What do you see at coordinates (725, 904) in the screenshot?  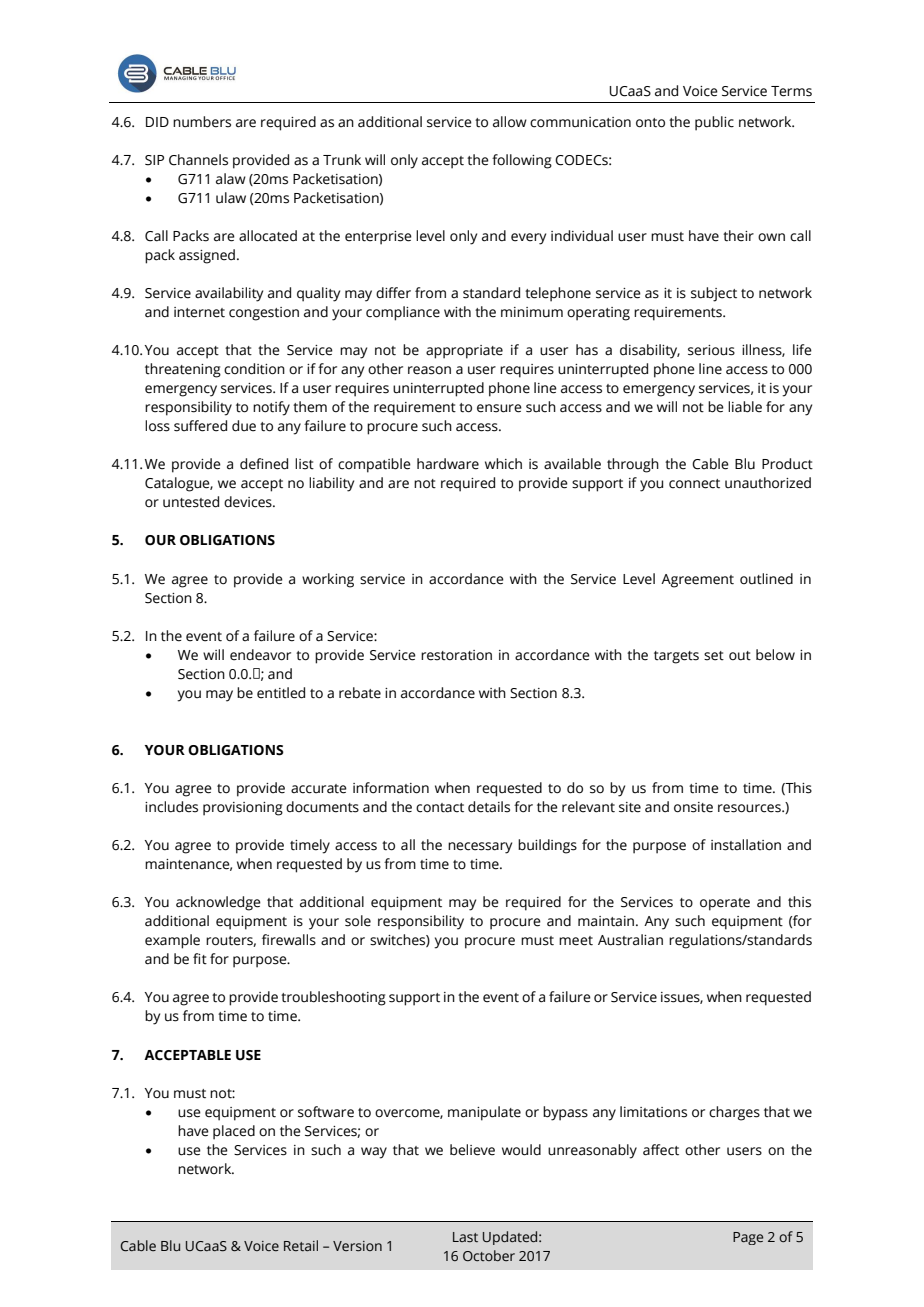 I see `operate` at bounding box center [725, 904].
